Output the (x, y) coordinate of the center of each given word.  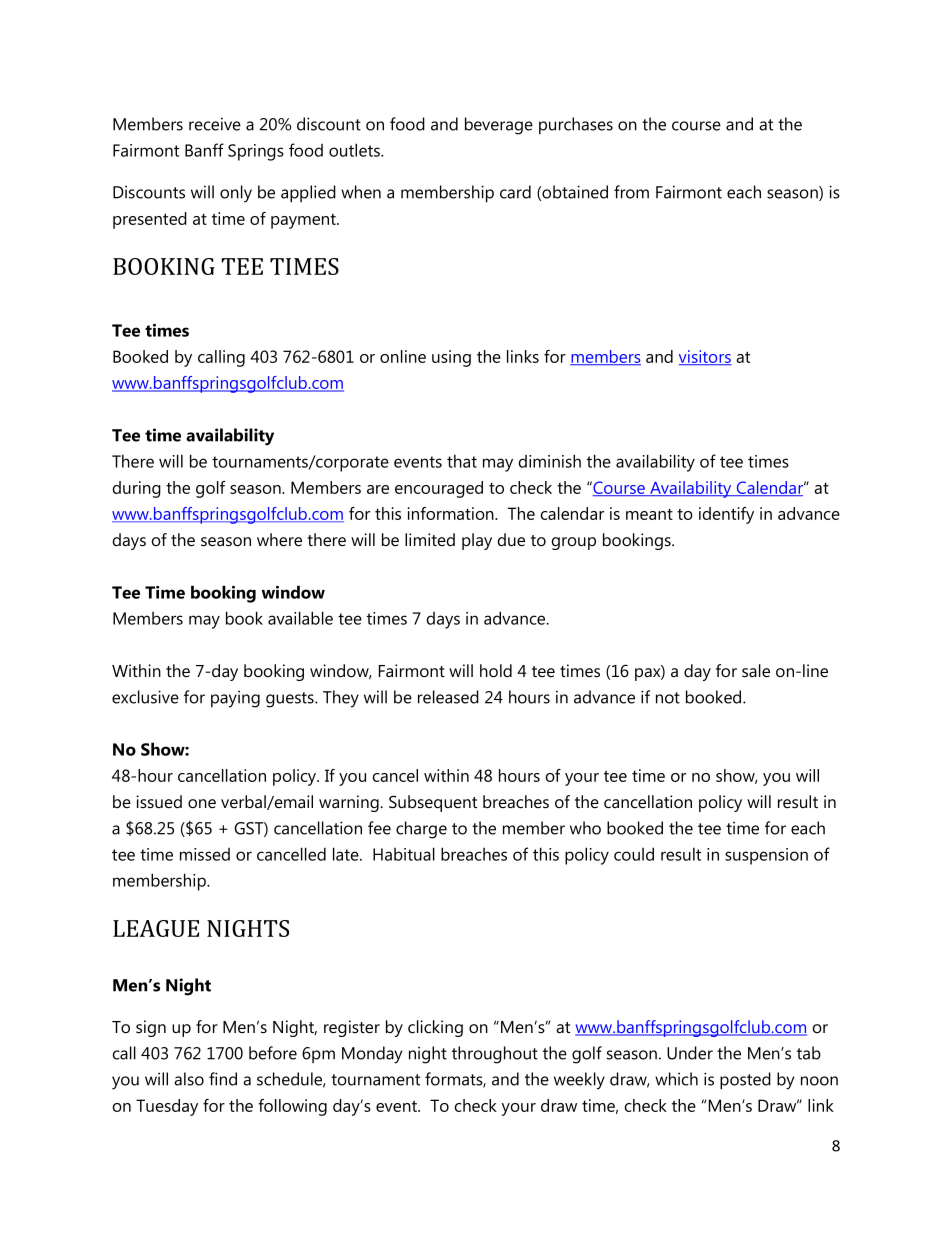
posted (745, 1081)
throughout (495, 1055)
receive (215, 124)
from (631, 192)
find (223, 1079)
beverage (499, 126)
